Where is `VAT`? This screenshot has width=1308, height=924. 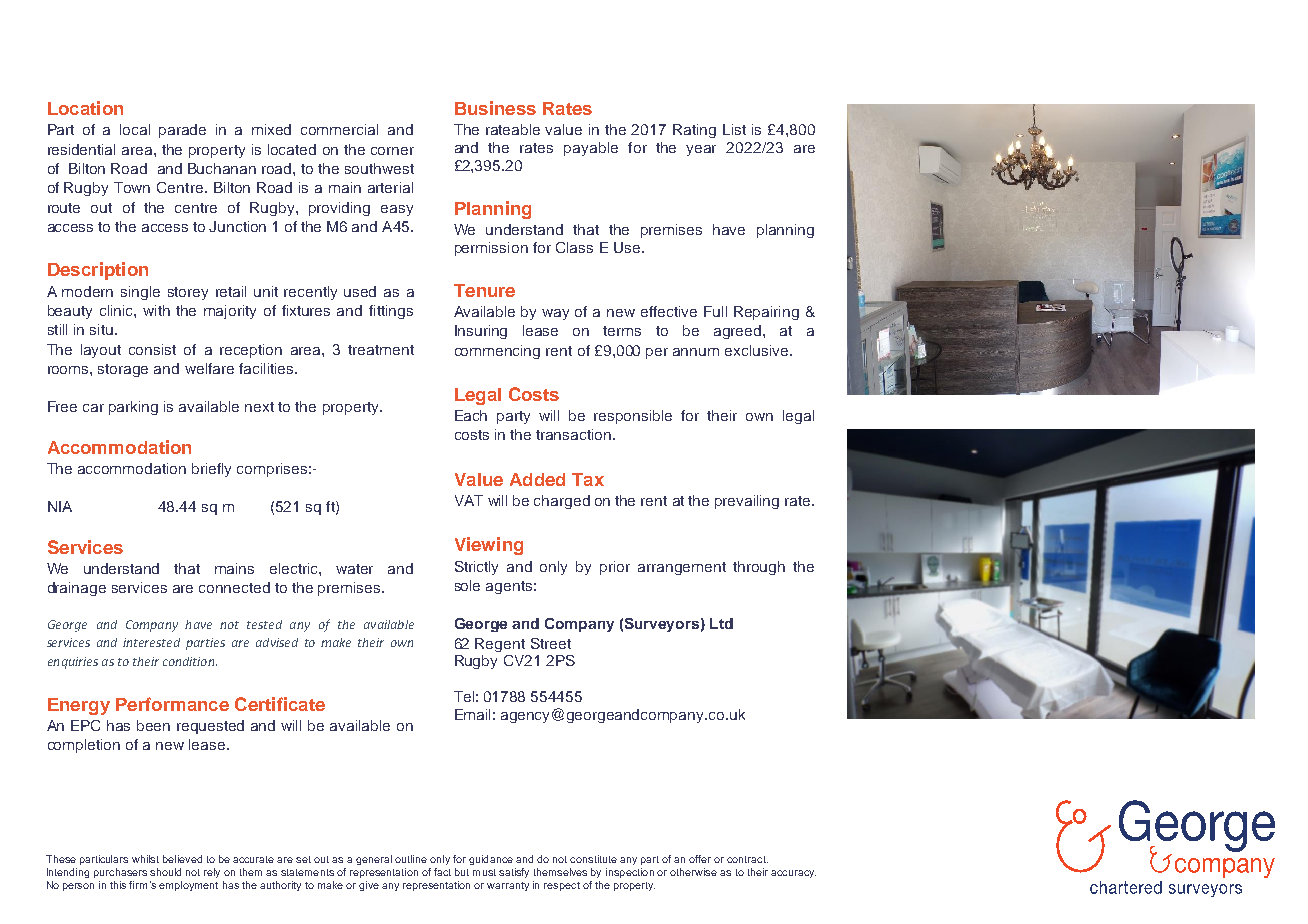 VAT is located at coordinates (469, 500).
